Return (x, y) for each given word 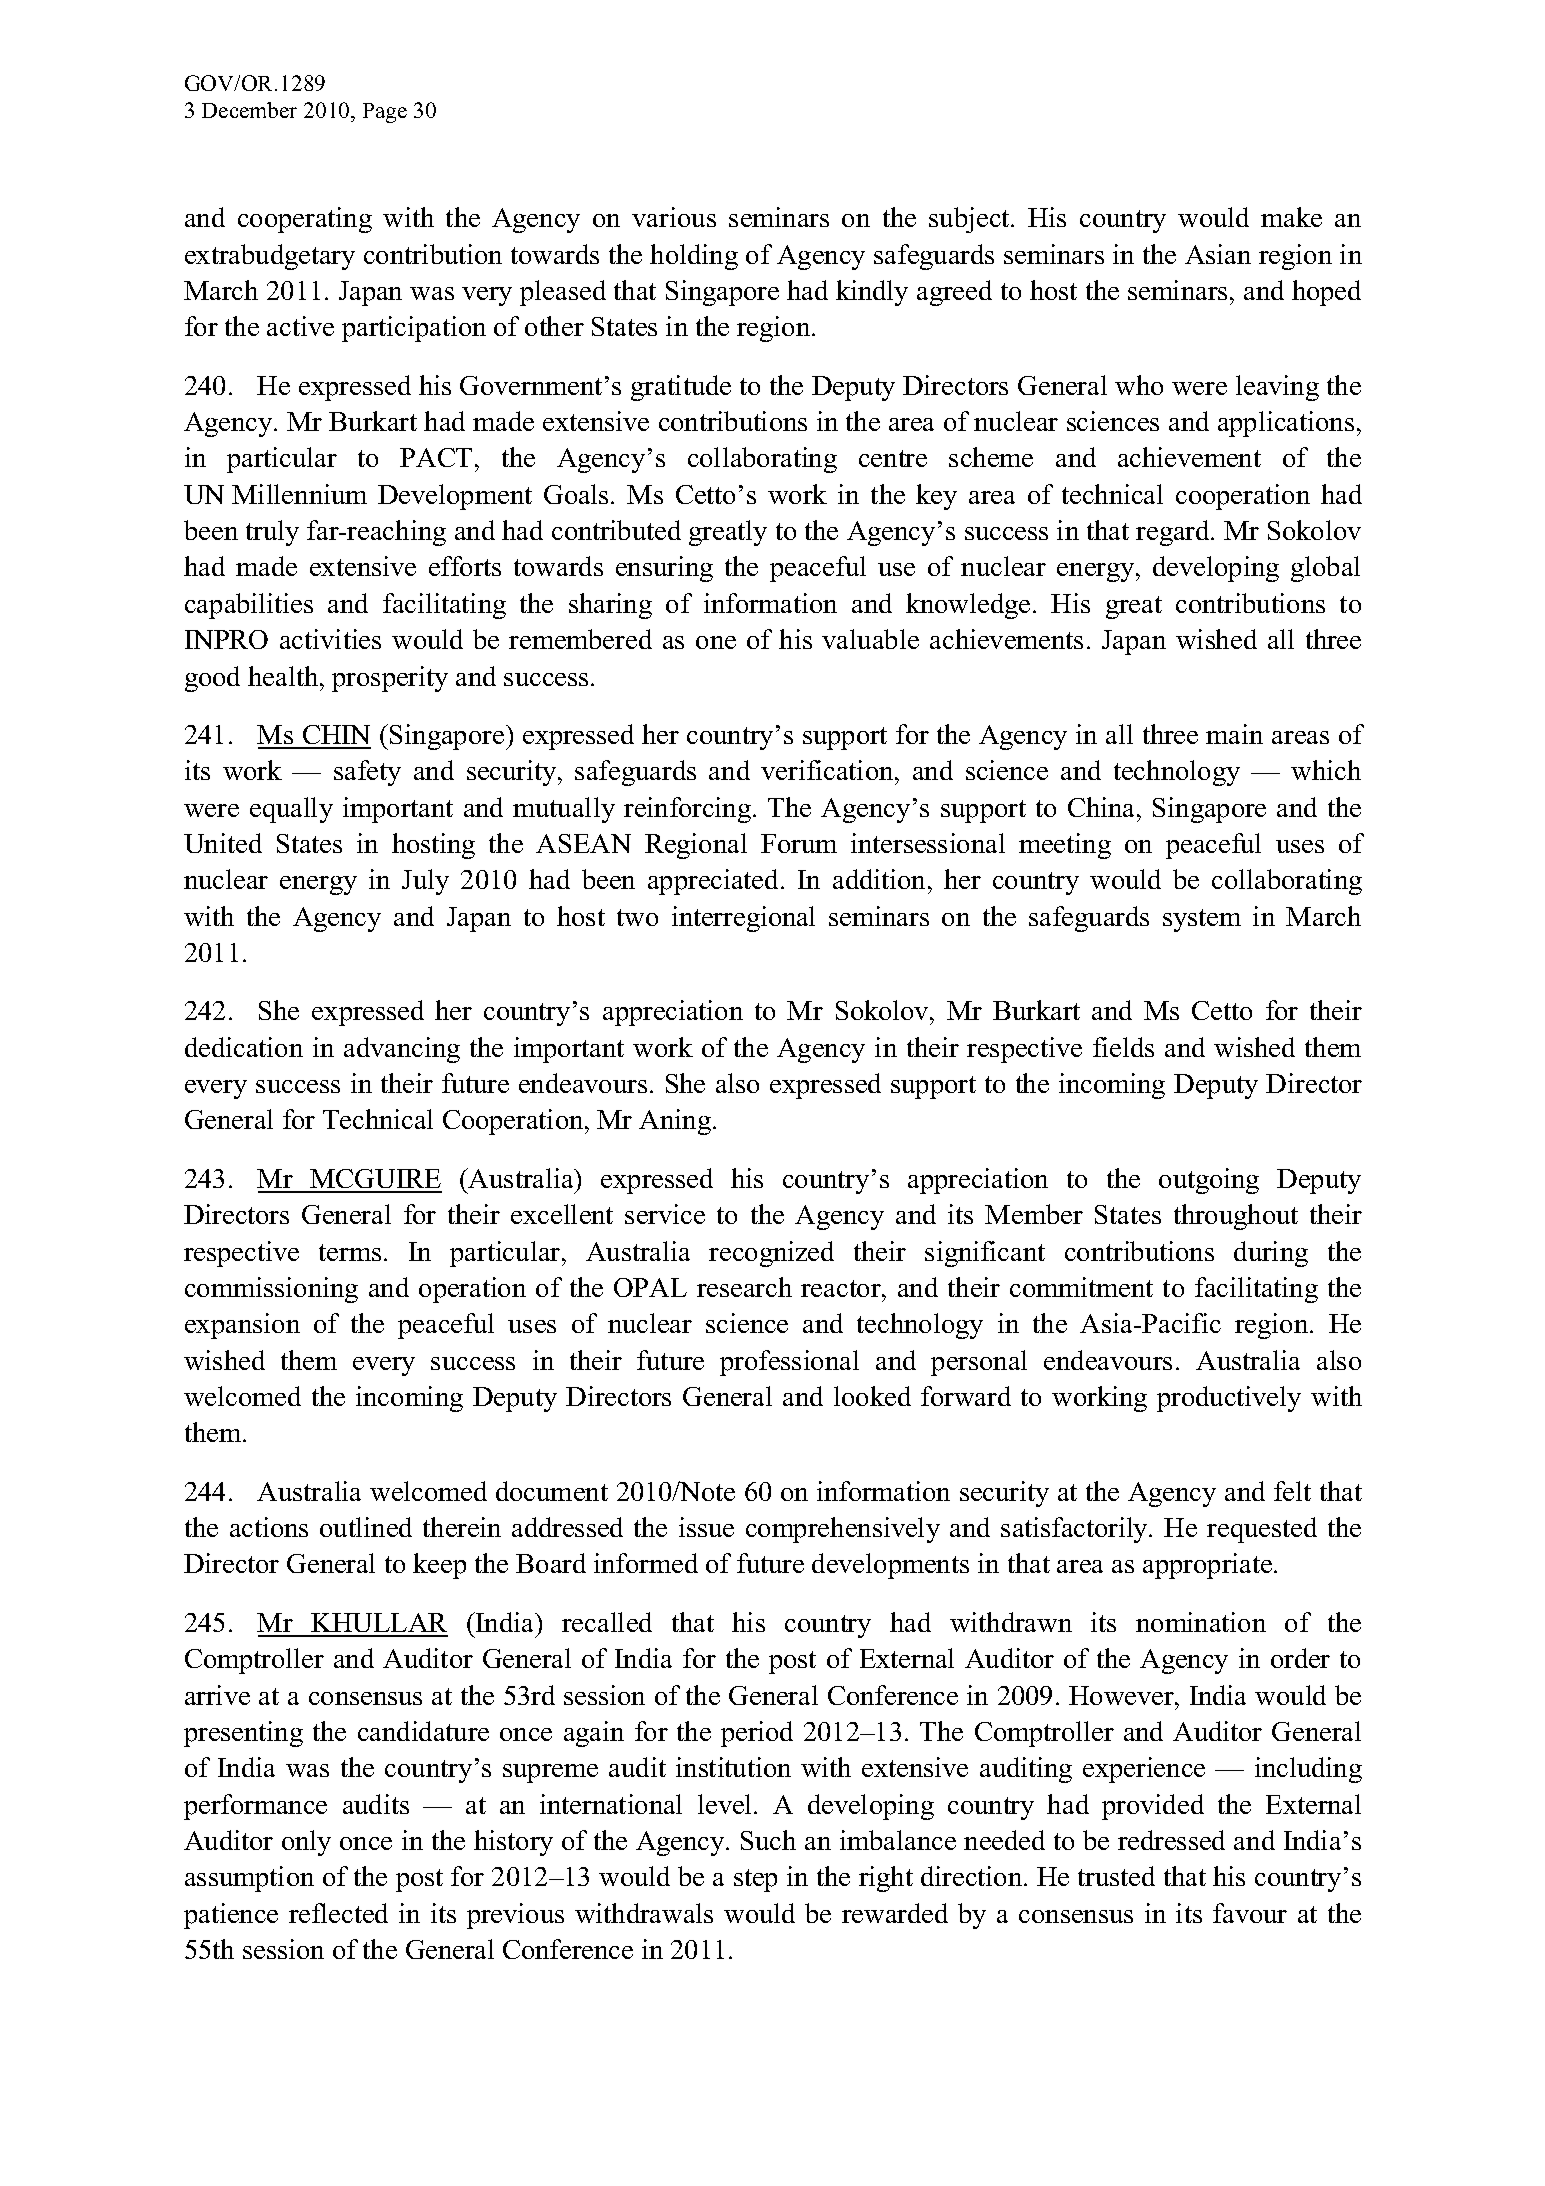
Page (385, 113)
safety (367, 773)
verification (828, 770)
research (744, 1287)
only (306, 1843)
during (1271, 1254)
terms (350, 1252)
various (674, 217)
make (1291, 217)
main (1234, 734)
